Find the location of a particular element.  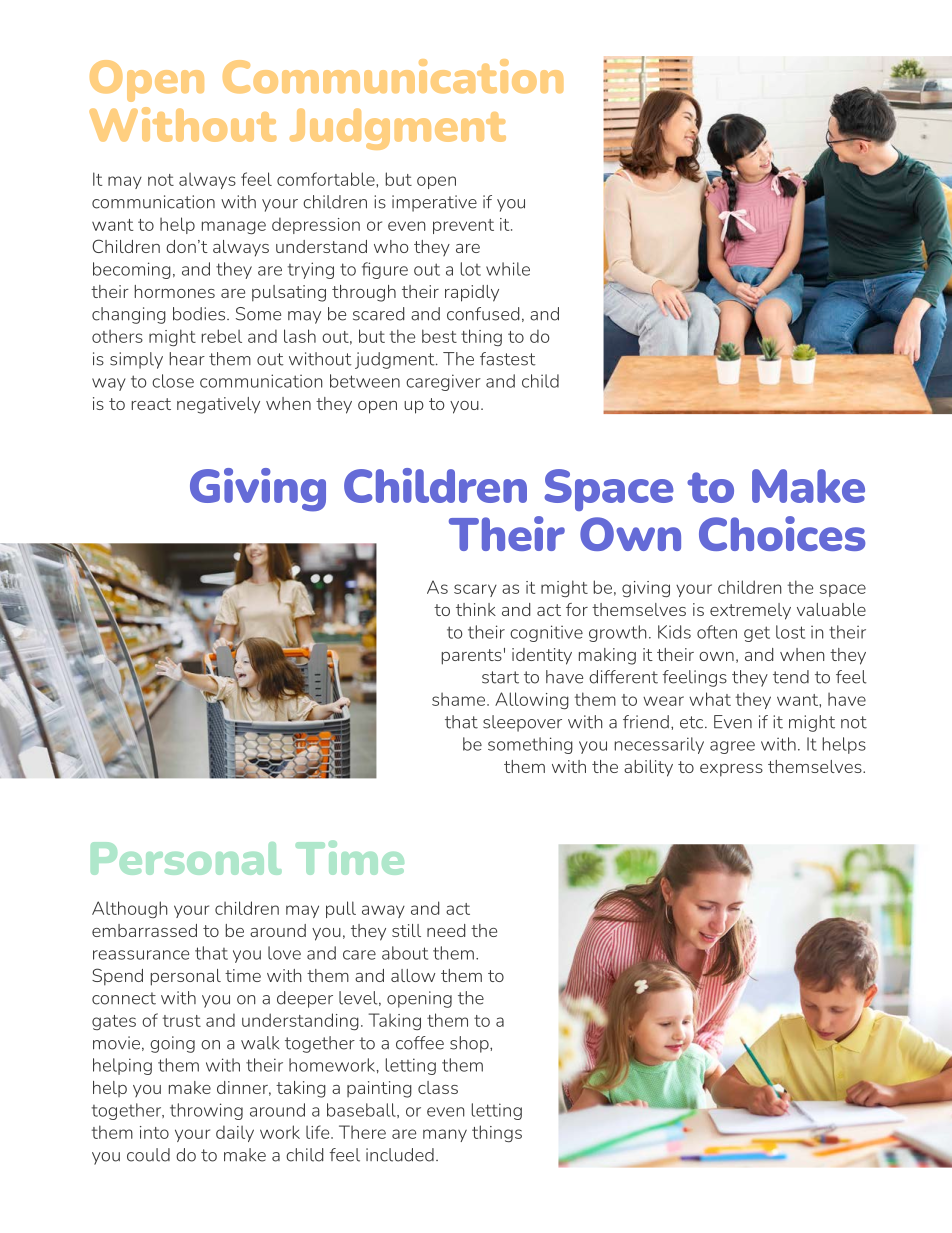

manage is located at coordinates (234, 227).
